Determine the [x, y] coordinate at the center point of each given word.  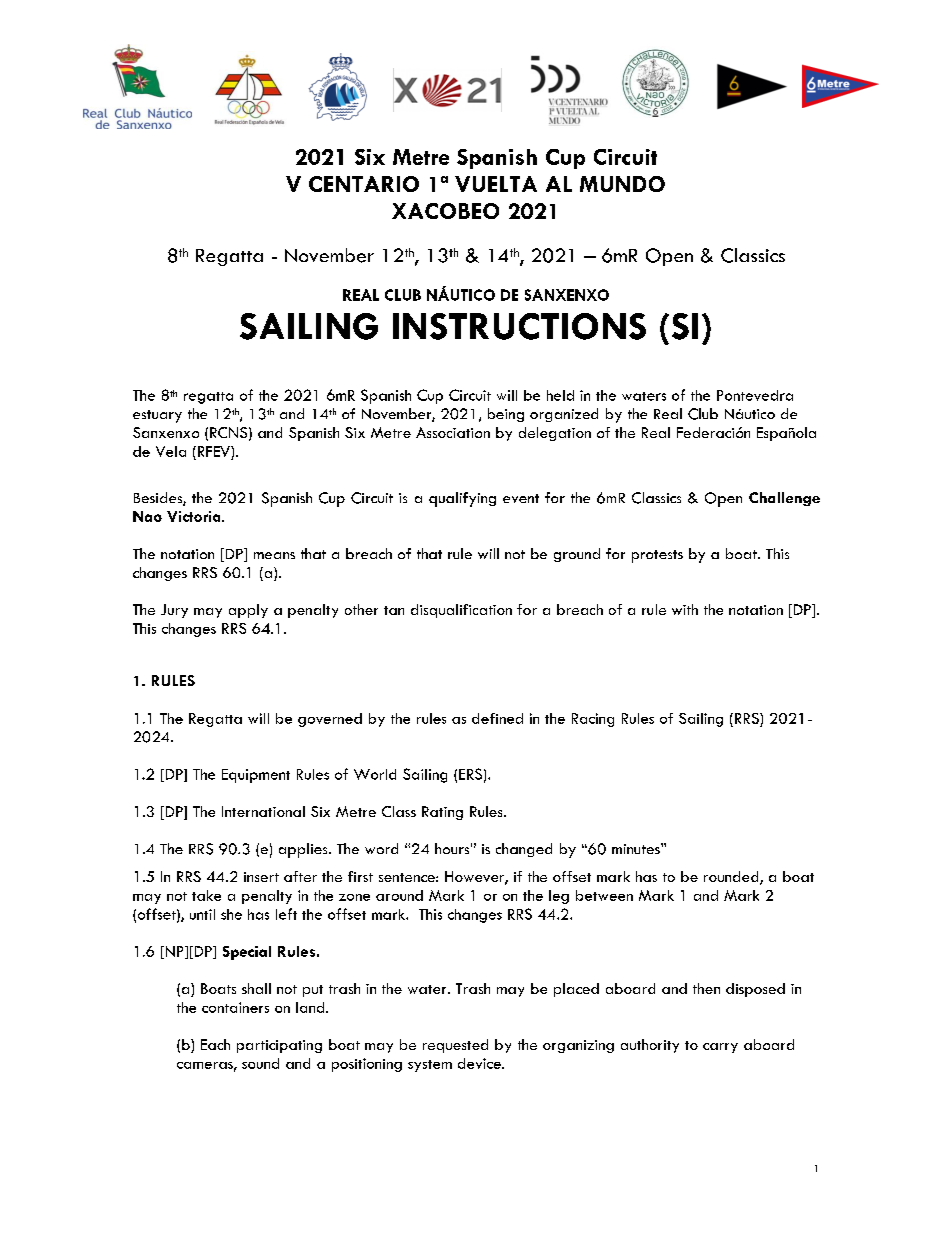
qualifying [462, 499]
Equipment [256, 776]
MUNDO [622, 184]
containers [235, 1007]
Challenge [784, 499]
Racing [593, 720]
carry [720, 1048]
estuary [157, 416]
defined [497, 718]
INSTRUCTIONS [519, 326]
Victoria [195, 516]
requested [455, 1046]
